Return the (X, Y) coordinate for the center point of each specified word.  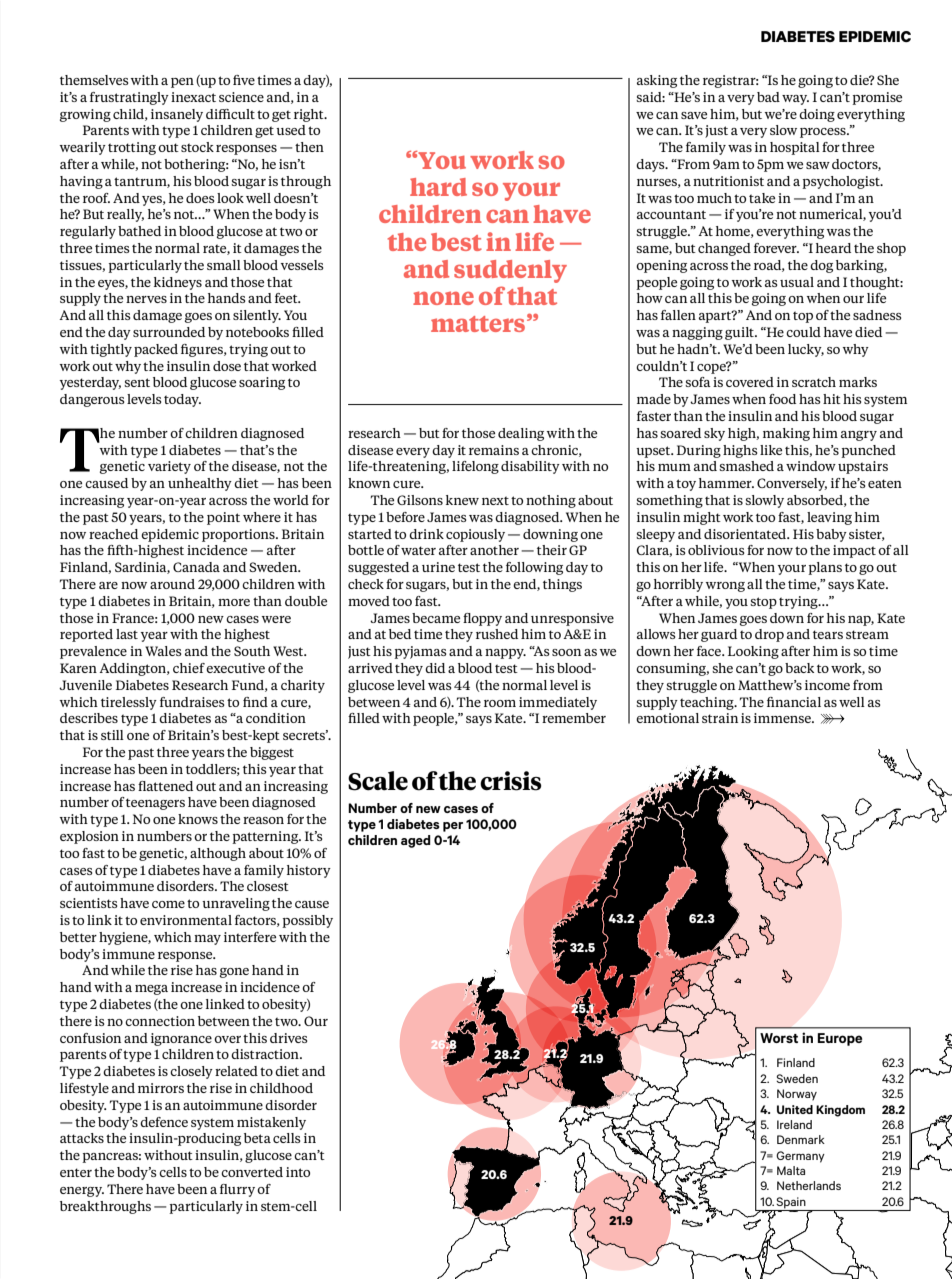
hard (438, 187)
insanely (177, 115)
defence (164, 1122)
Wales (163, 651)
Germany (800, 1157)
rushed (497, 634)
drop (769, 635)
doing (817, 115)
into (298, 1172)
